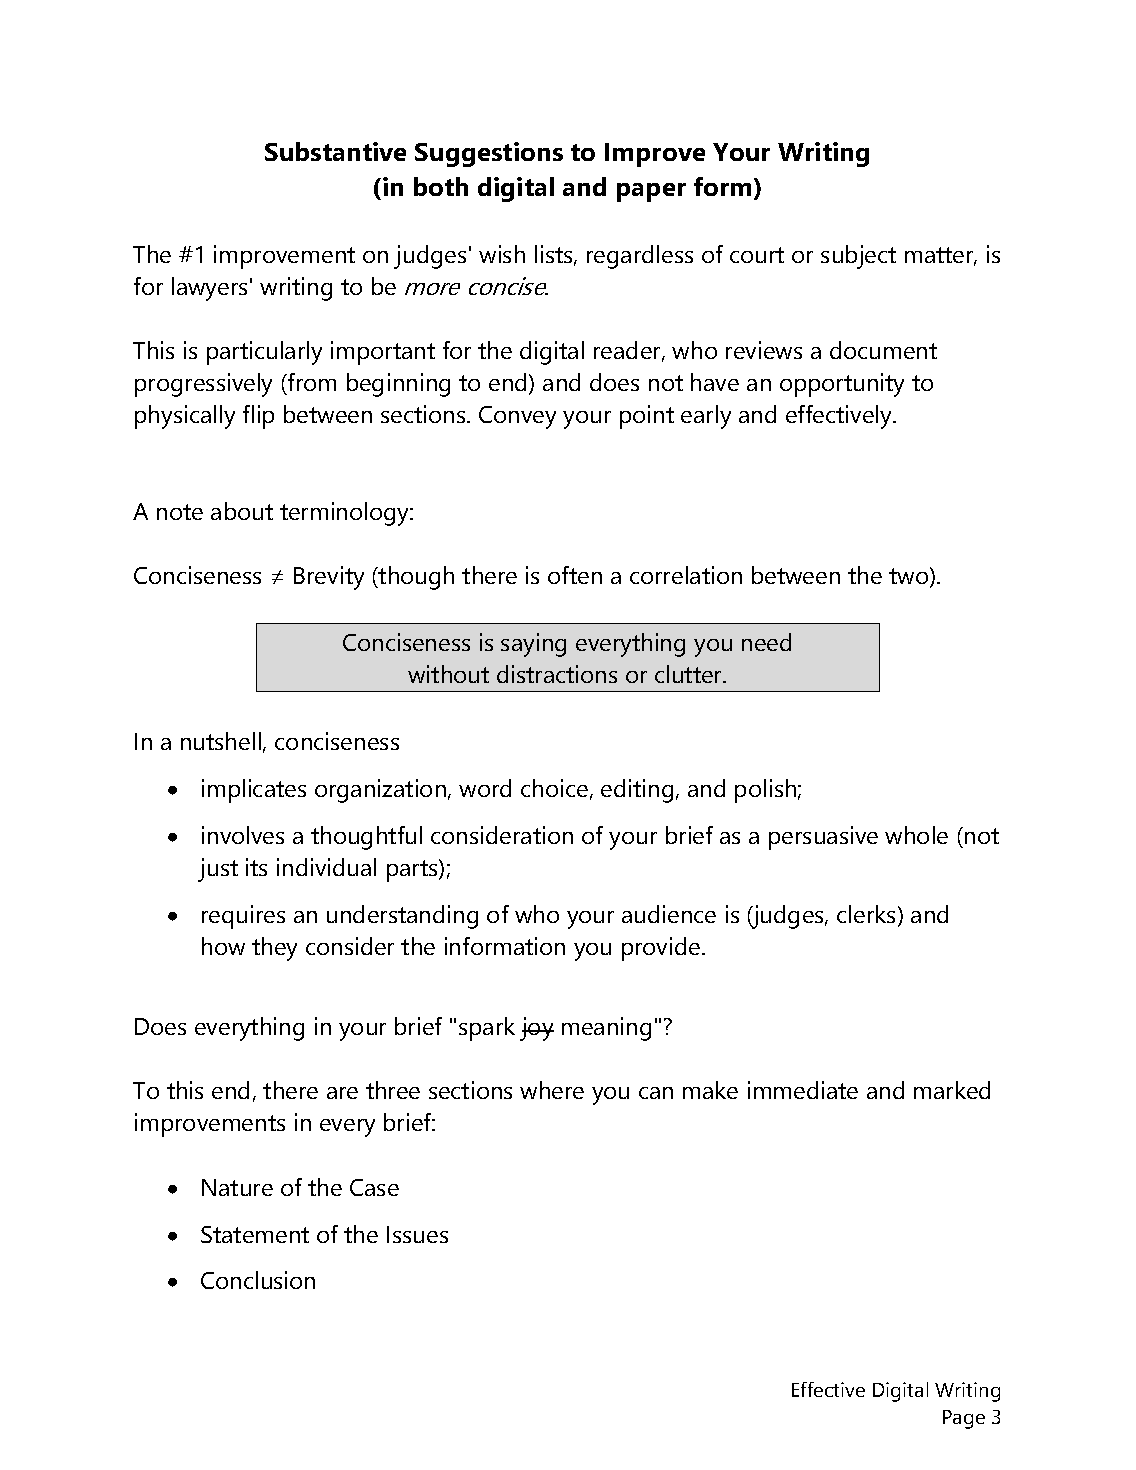 This screenshot has width=1136, height=1470. What do you see at coordinates (858, 257) in the screenshot?
I see `subject` at bounding box center [858, 257].
